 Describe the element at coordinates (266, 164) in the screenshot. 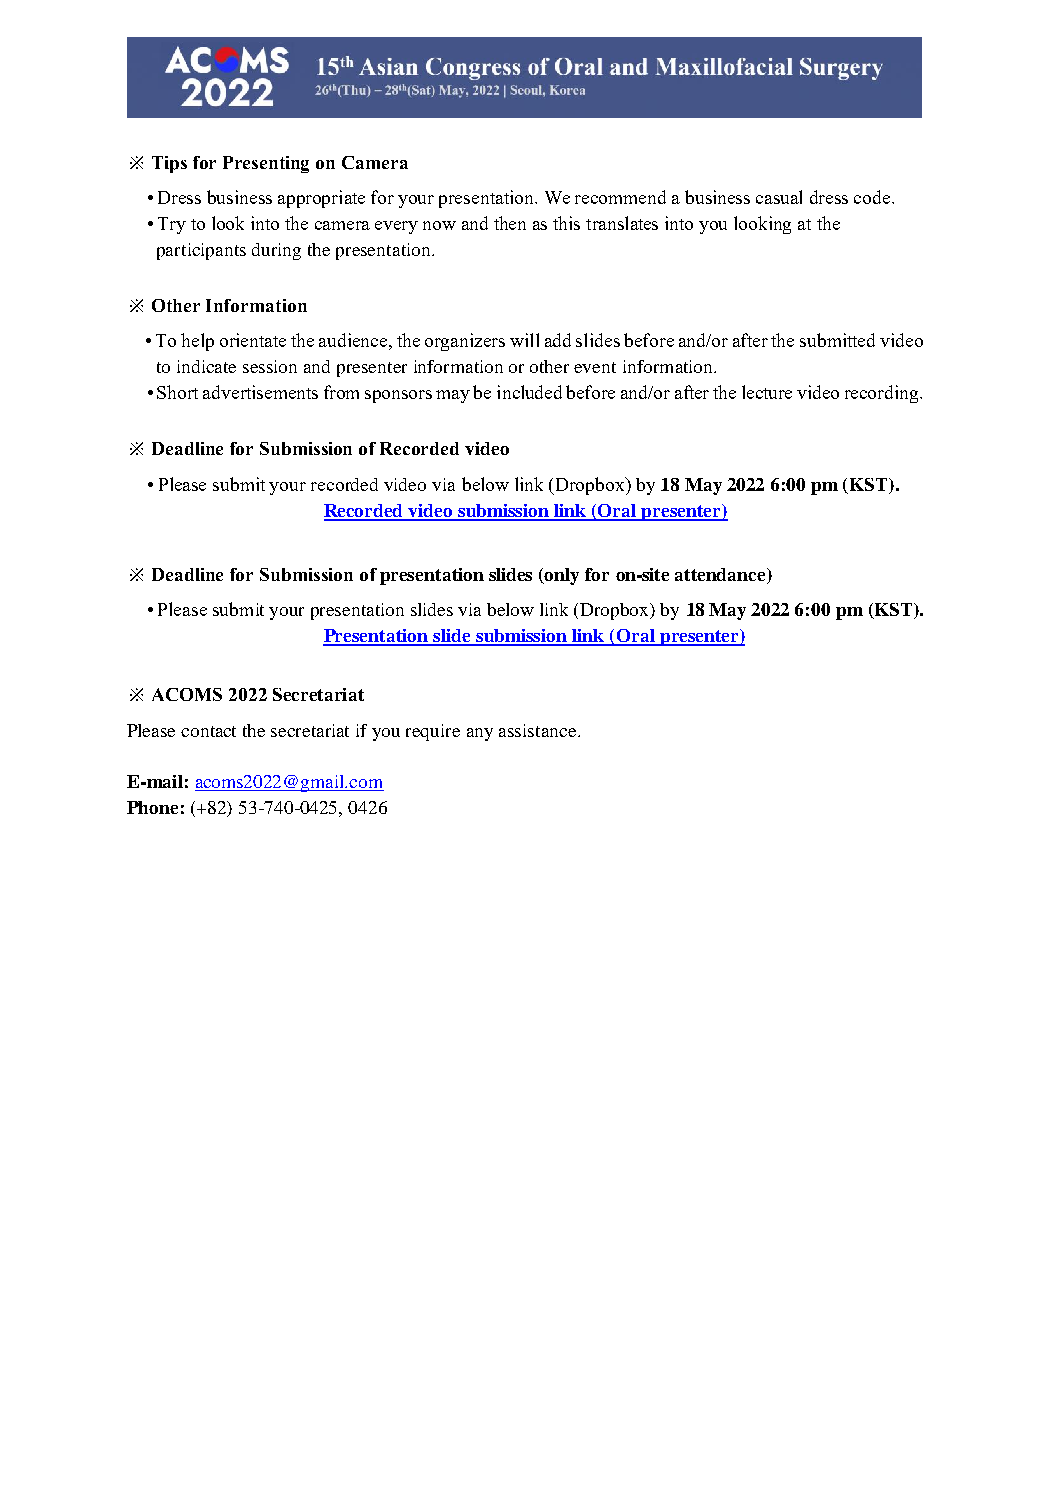

I see `Presenting` at that location.
